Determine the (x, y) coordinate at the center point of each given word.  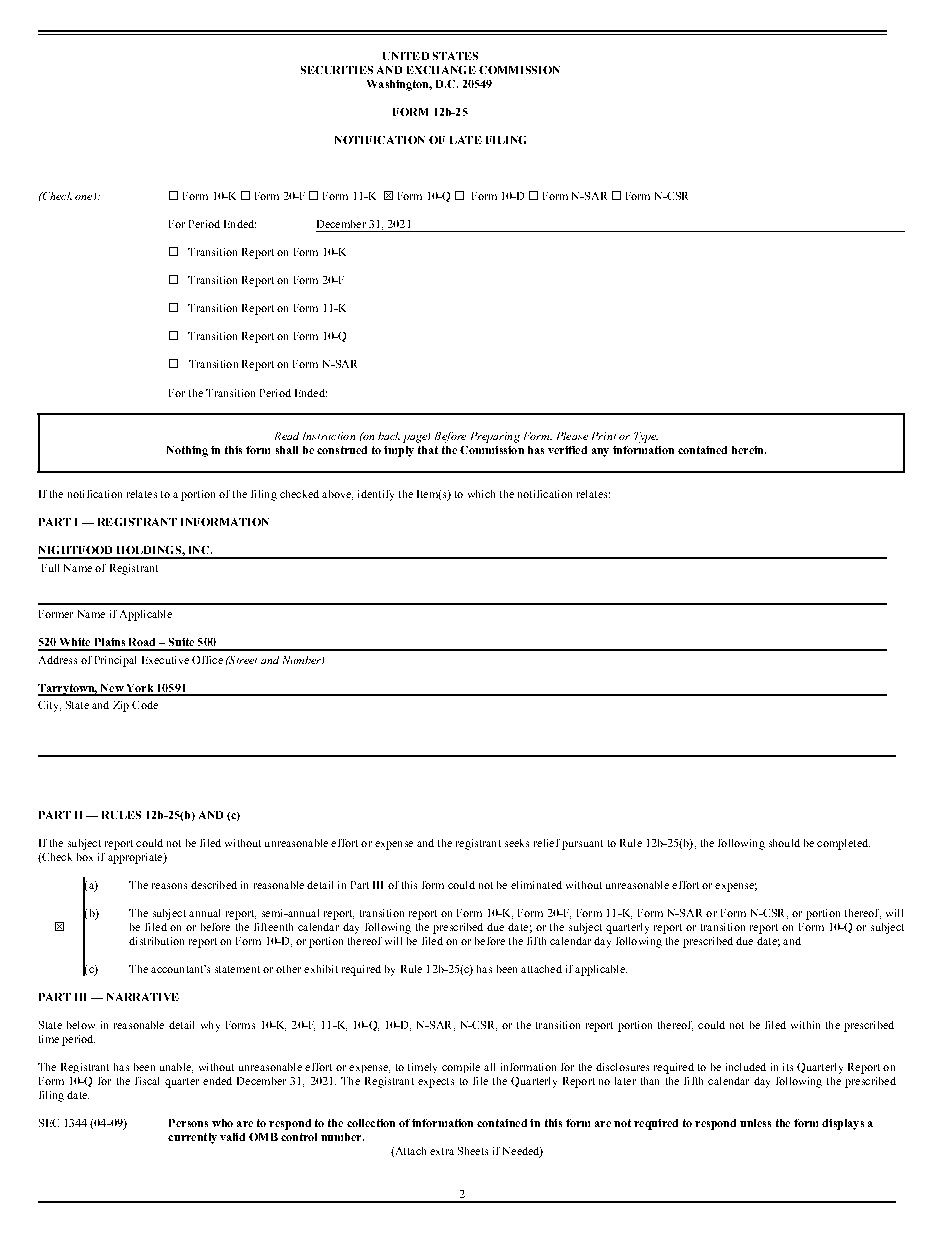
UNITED (406, 56)
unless (755, 1123)
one (85, 197)
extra (442, 1151)
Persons (188, 1123)
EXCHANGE (441, 70)
